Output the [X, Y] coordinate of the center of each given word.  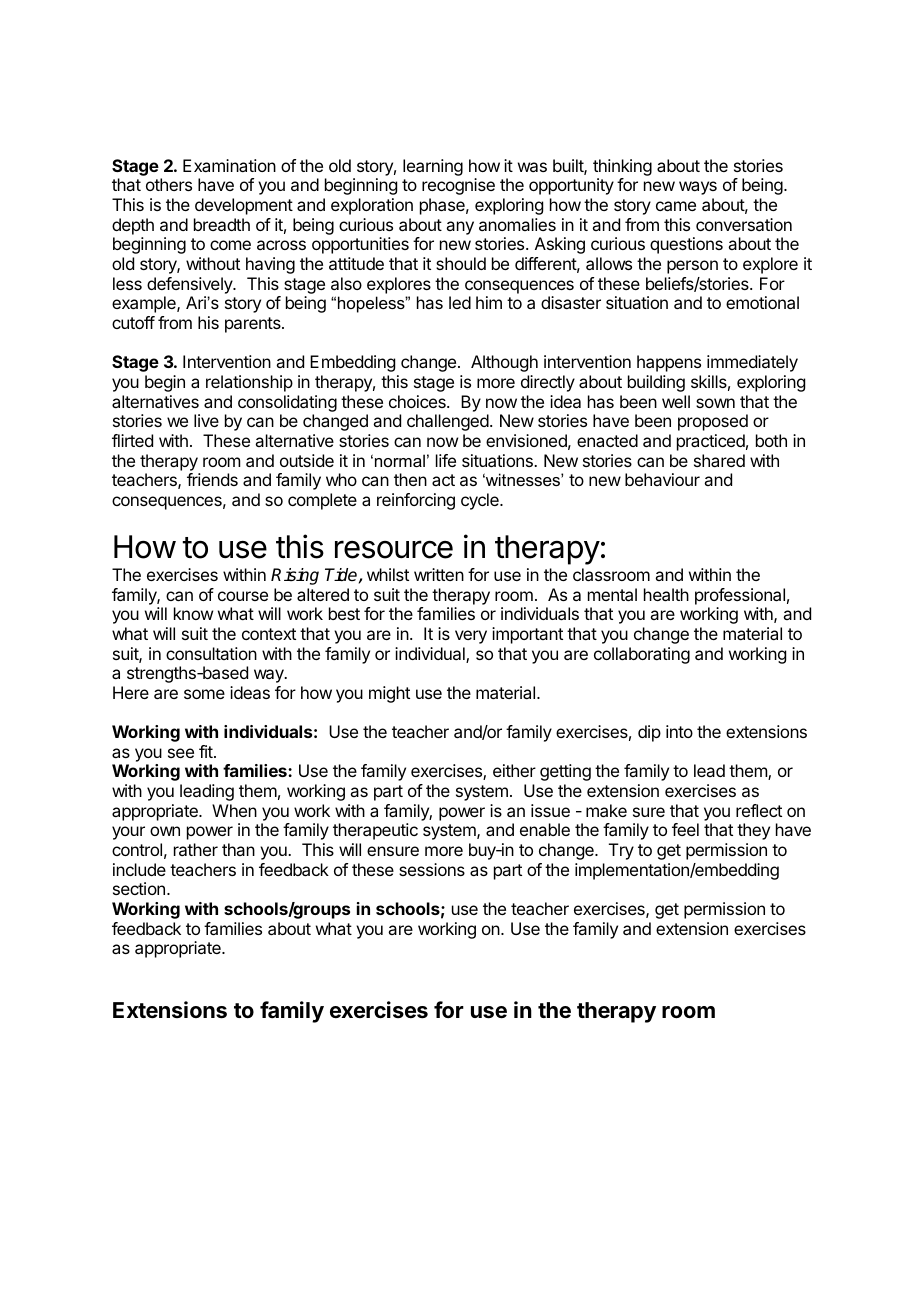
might [389, 694]
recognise [458, 186]
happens [669, 363]
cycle [481, 501]
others [169, 184]
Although [504, 363]
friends [212, 479]
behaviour [662, 479]
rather [196, 849]
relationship [249, 383]
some [204, 694]
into [679, 731]
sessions [432, 869]
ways [698, 188]
